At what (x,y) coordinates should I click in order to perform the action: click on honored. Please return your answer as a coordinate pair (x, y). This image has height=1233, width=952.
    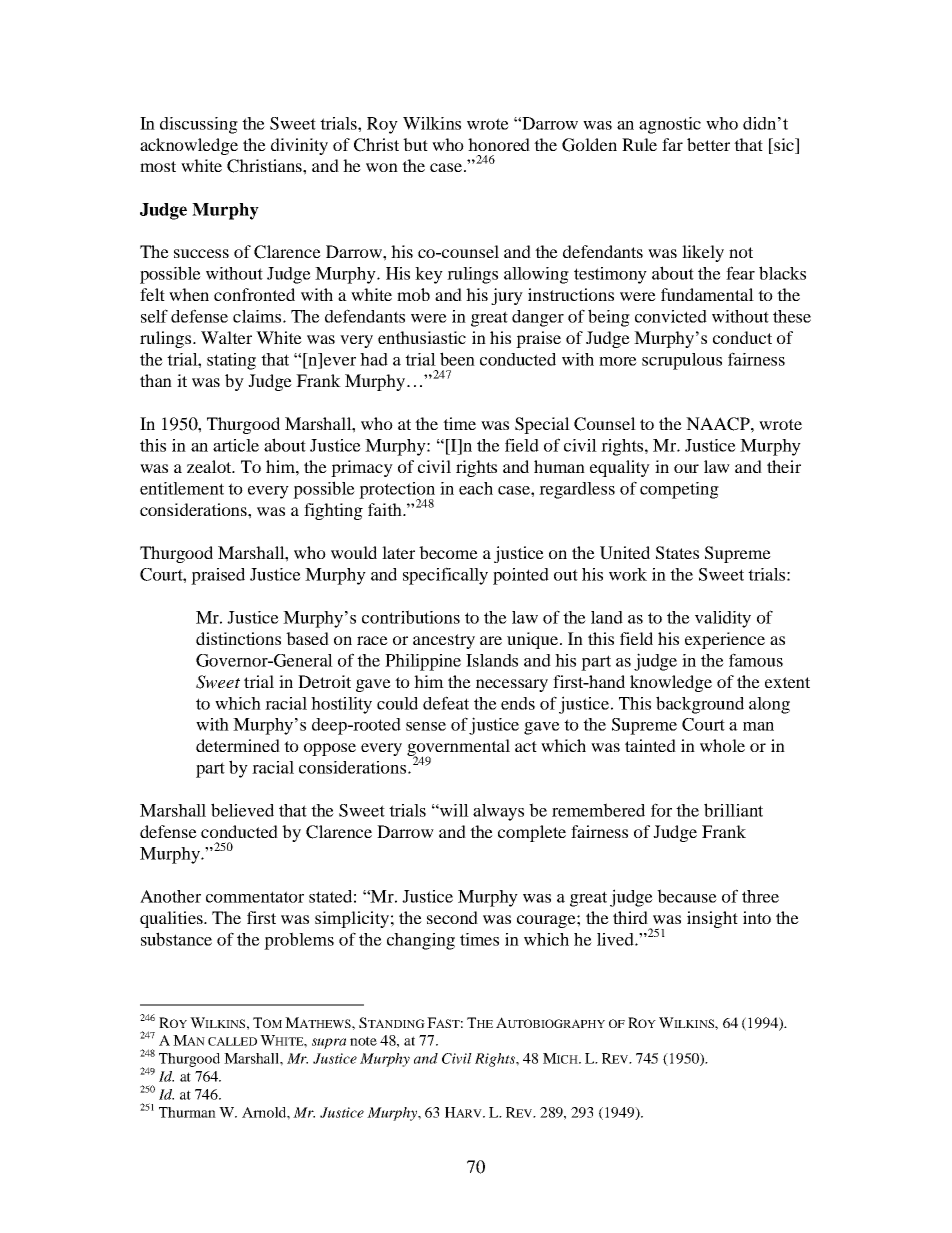
    Looking at the image, I should click on (499, 144).
